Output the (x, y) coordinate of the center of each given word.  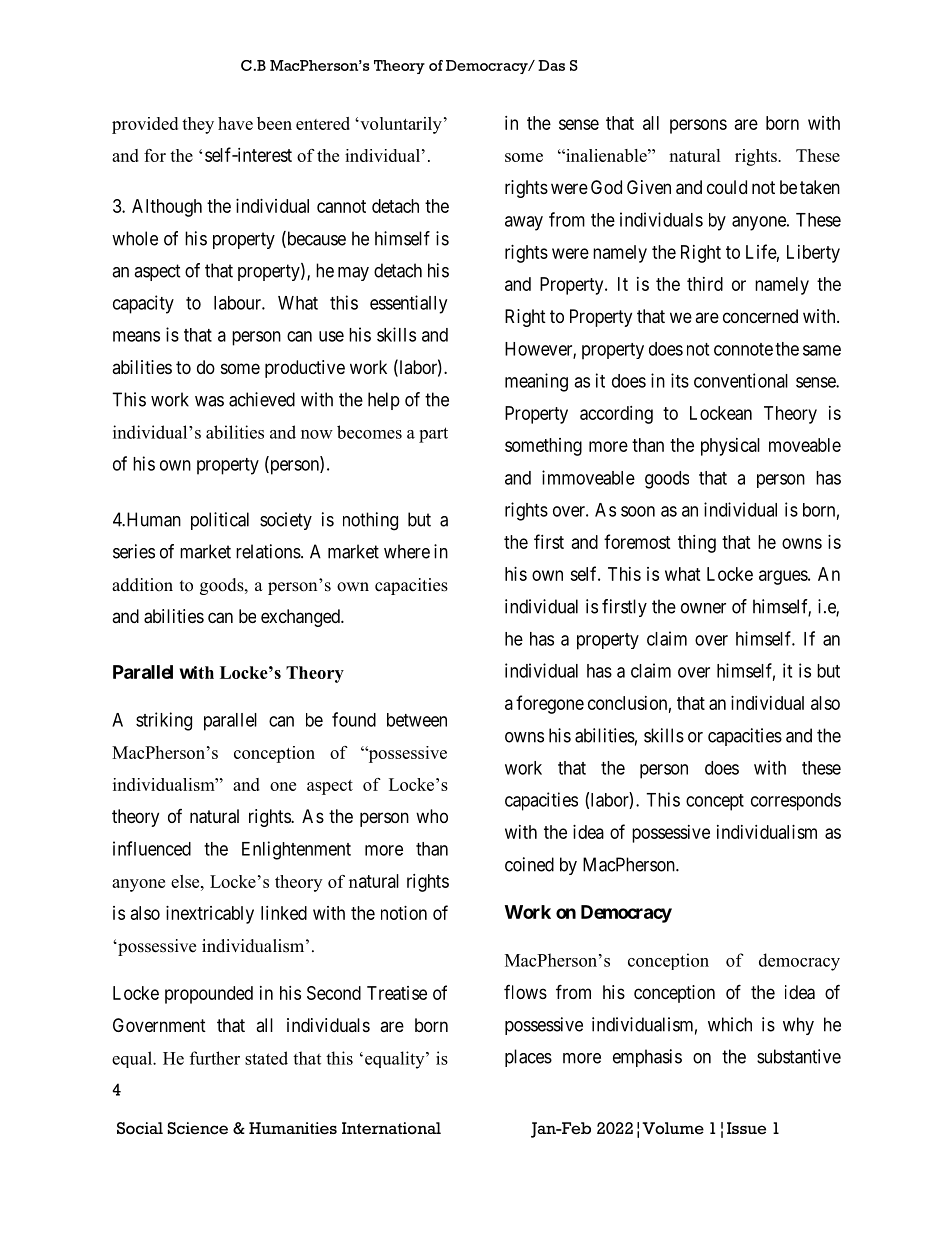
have (235, 123)
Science (198, 1128)
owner (703, 608)
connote (743, 349)
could (727, 187)
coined (529, 864)
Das (551, 65)
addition (142, 585)
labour (238, 303)
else (186, 881)
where (407, 551)
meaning (536, 382)
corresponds (796, 802)
